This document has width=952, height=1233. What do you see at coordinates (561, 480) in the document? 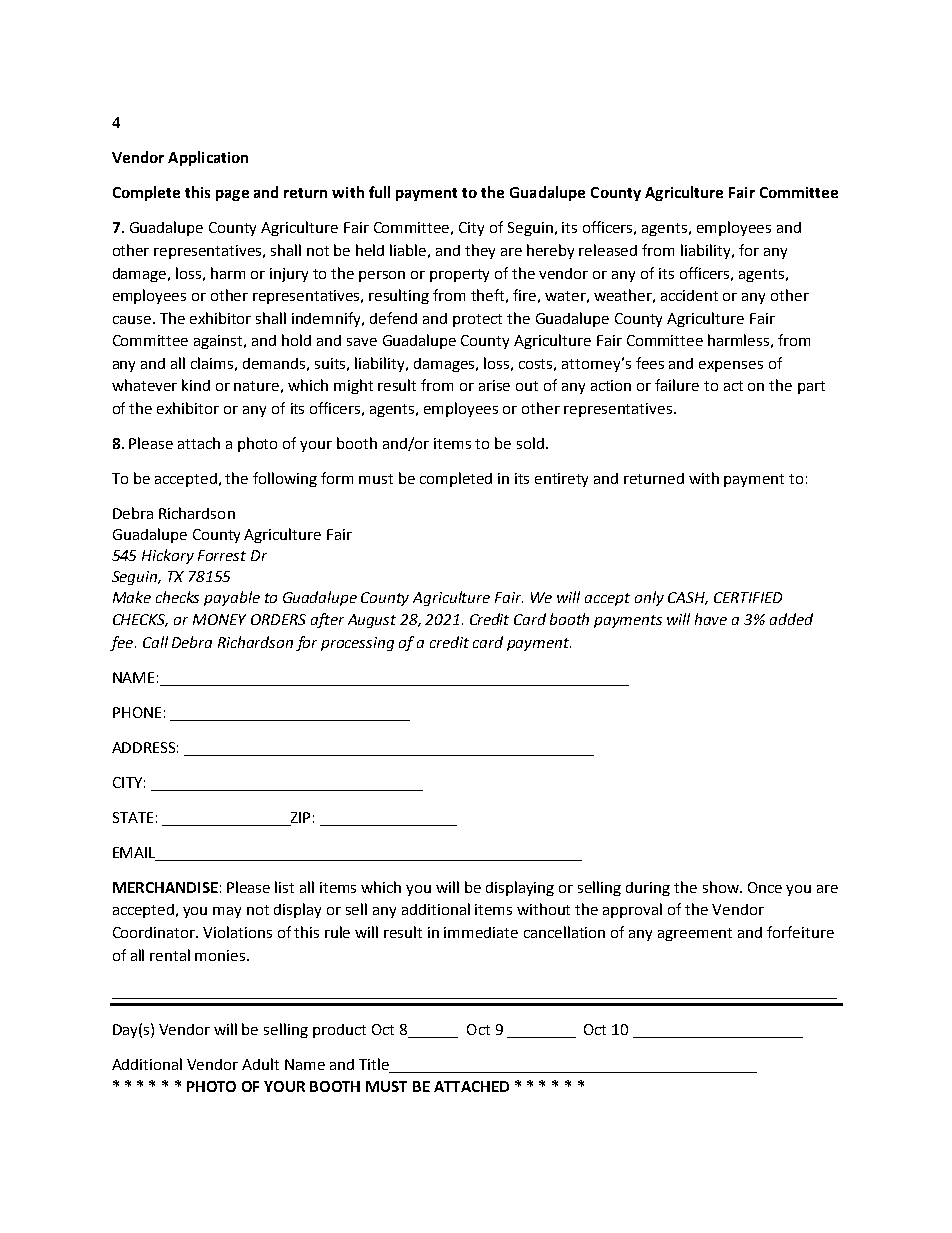
I see `entirety` at bounding box center [561, 480].
